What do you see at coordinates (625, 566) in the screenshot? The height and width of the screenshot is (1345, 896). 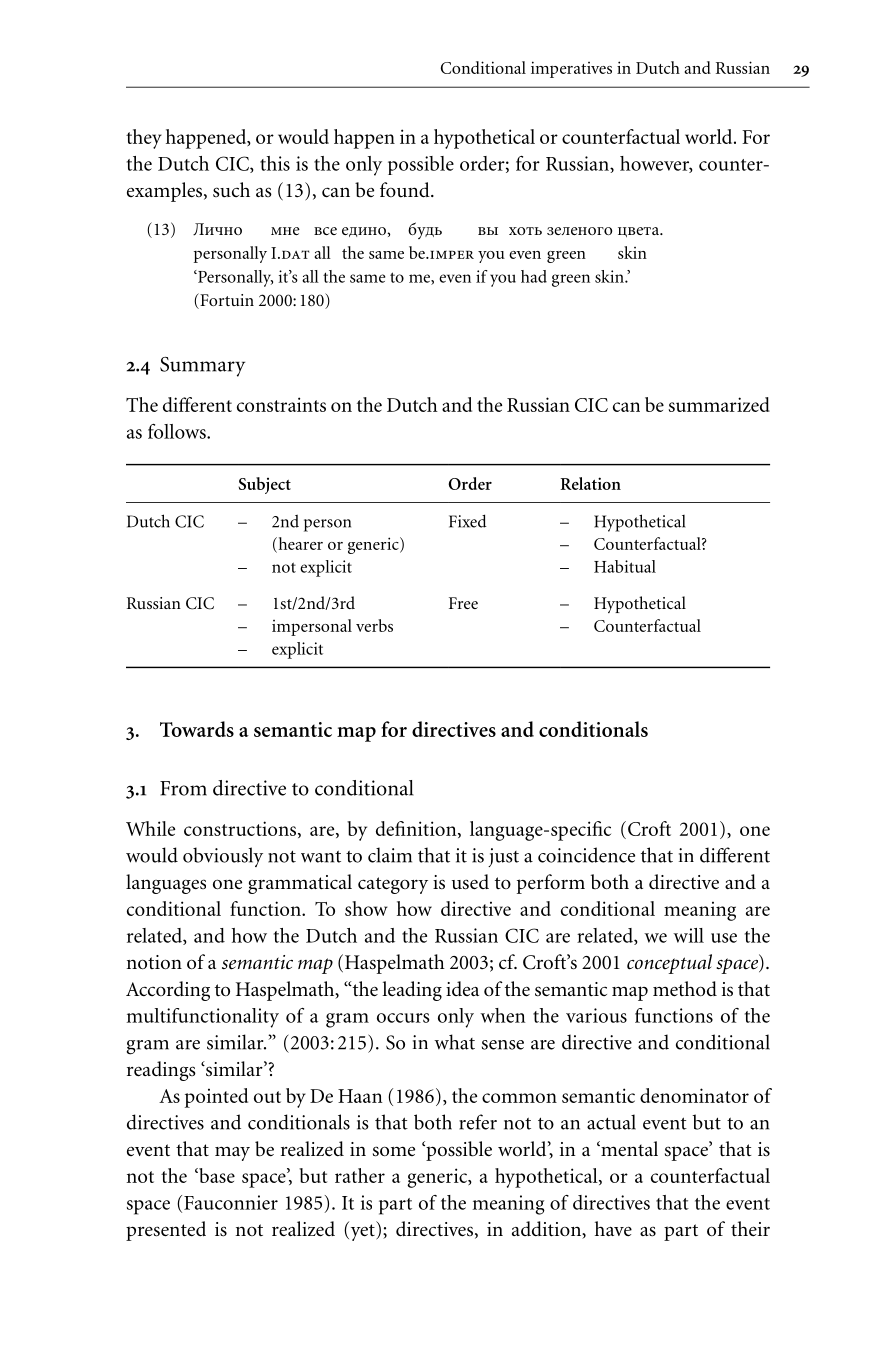 I see `Habitual` at bounding box center [625, 566].
